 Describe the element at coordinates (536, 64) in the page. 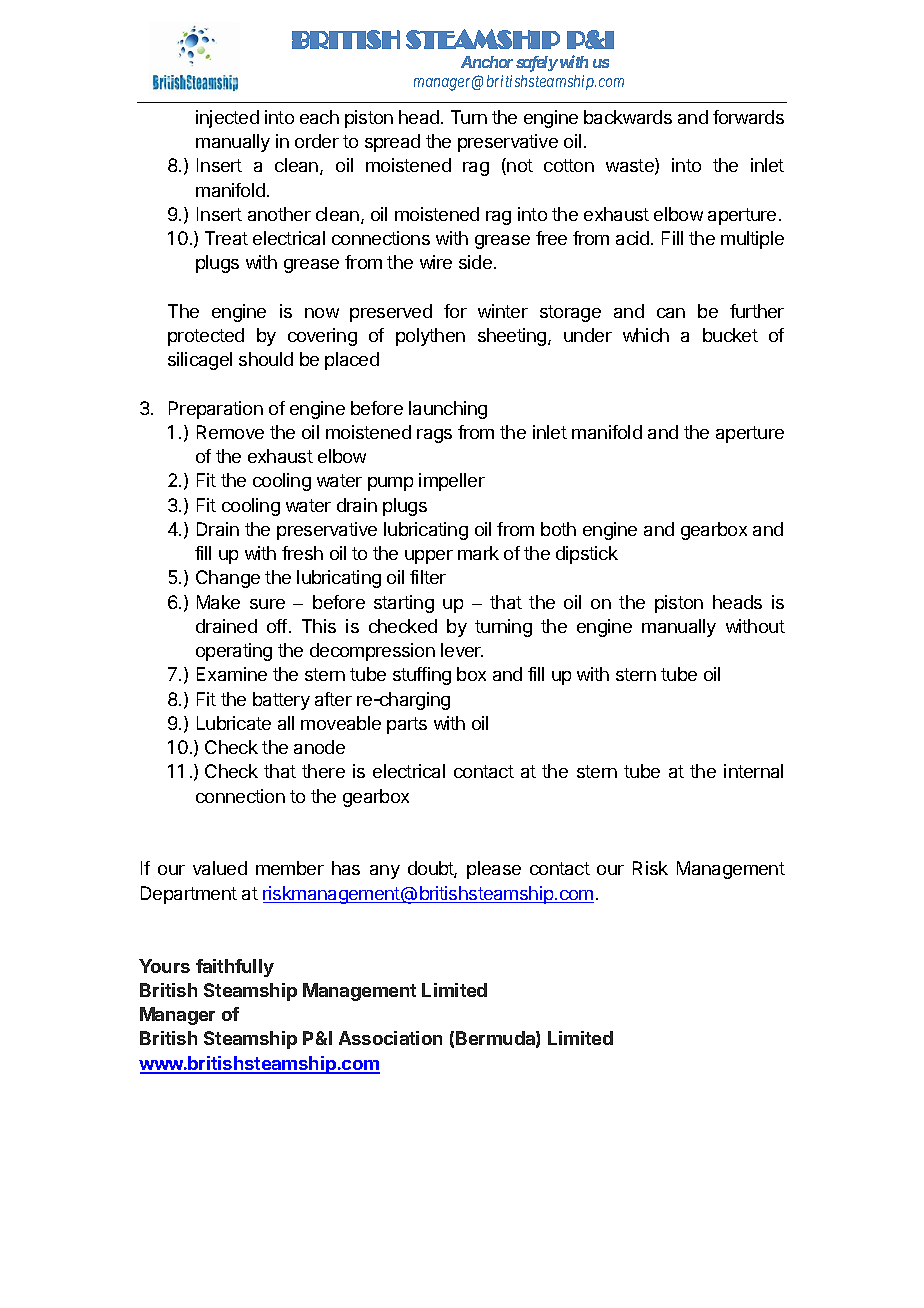

I see `safely` at that location.
